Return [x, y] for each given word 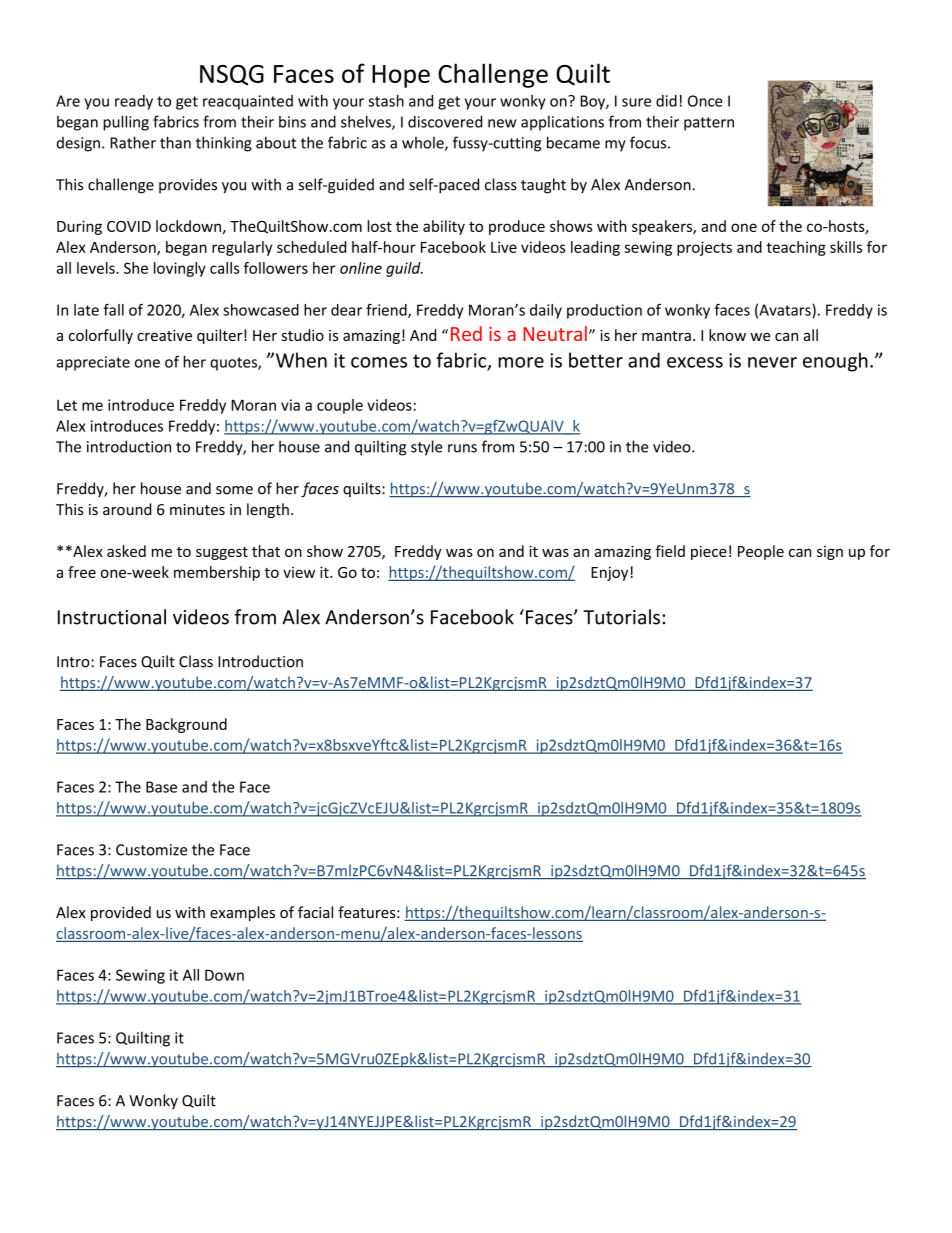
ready [134, 102]
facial [315, 912]
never [772, 362]
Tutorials [621, 617]
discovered [445, 121]
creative [164, 335]
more [521, 362]
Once [705, 101]
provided [121, 913]
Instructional [112, 617]
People [761, 552]
